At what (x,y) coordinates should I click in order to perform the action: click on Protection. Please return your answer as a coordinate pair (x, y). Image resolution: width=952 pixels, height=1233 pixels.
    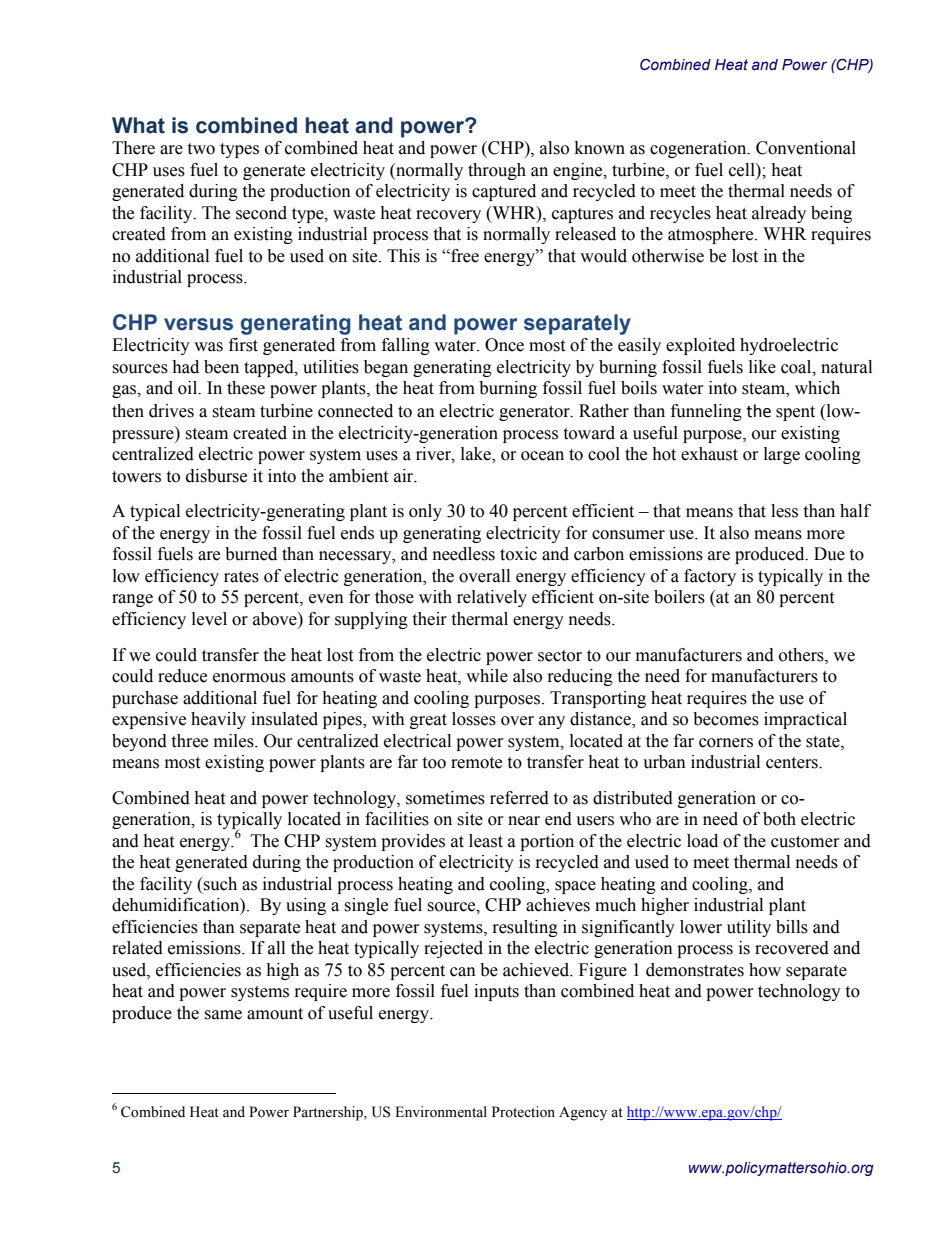
    Looking at the image, I should click on (523, 1112).
